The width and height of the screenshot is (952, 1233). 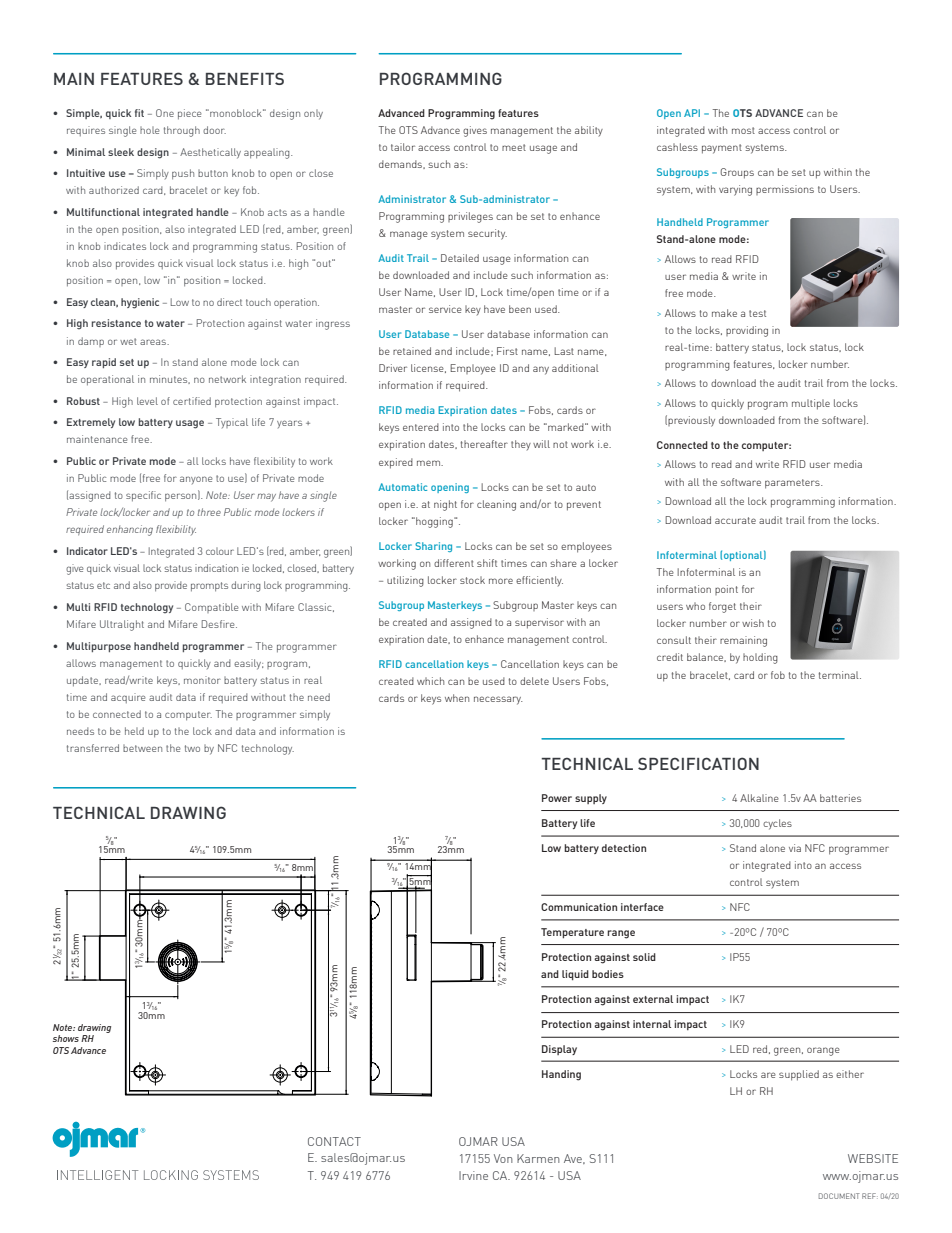 I want to click on between, so click(x=142, y=748).
